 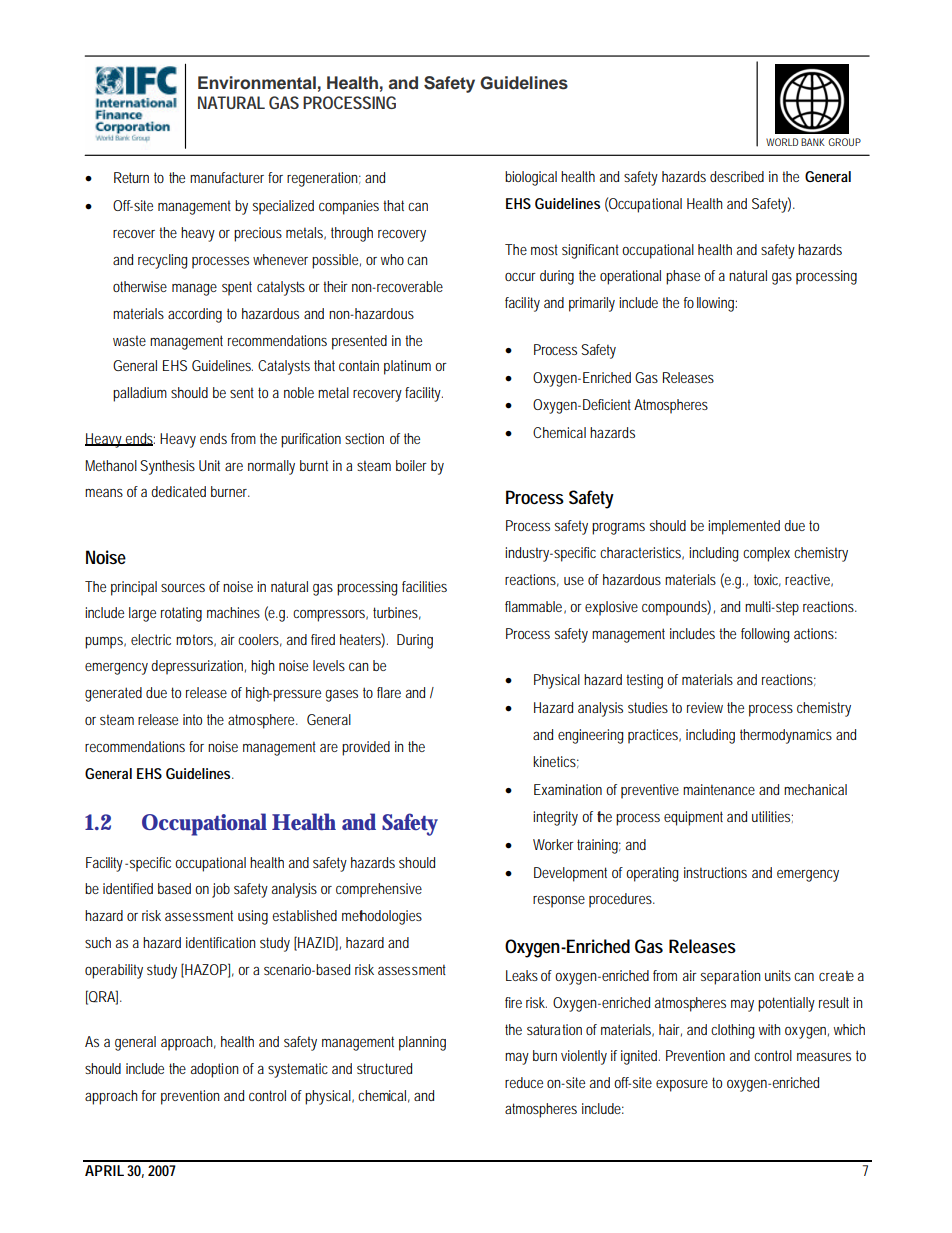 I want to click on phase, so click(x=683, y=277).
